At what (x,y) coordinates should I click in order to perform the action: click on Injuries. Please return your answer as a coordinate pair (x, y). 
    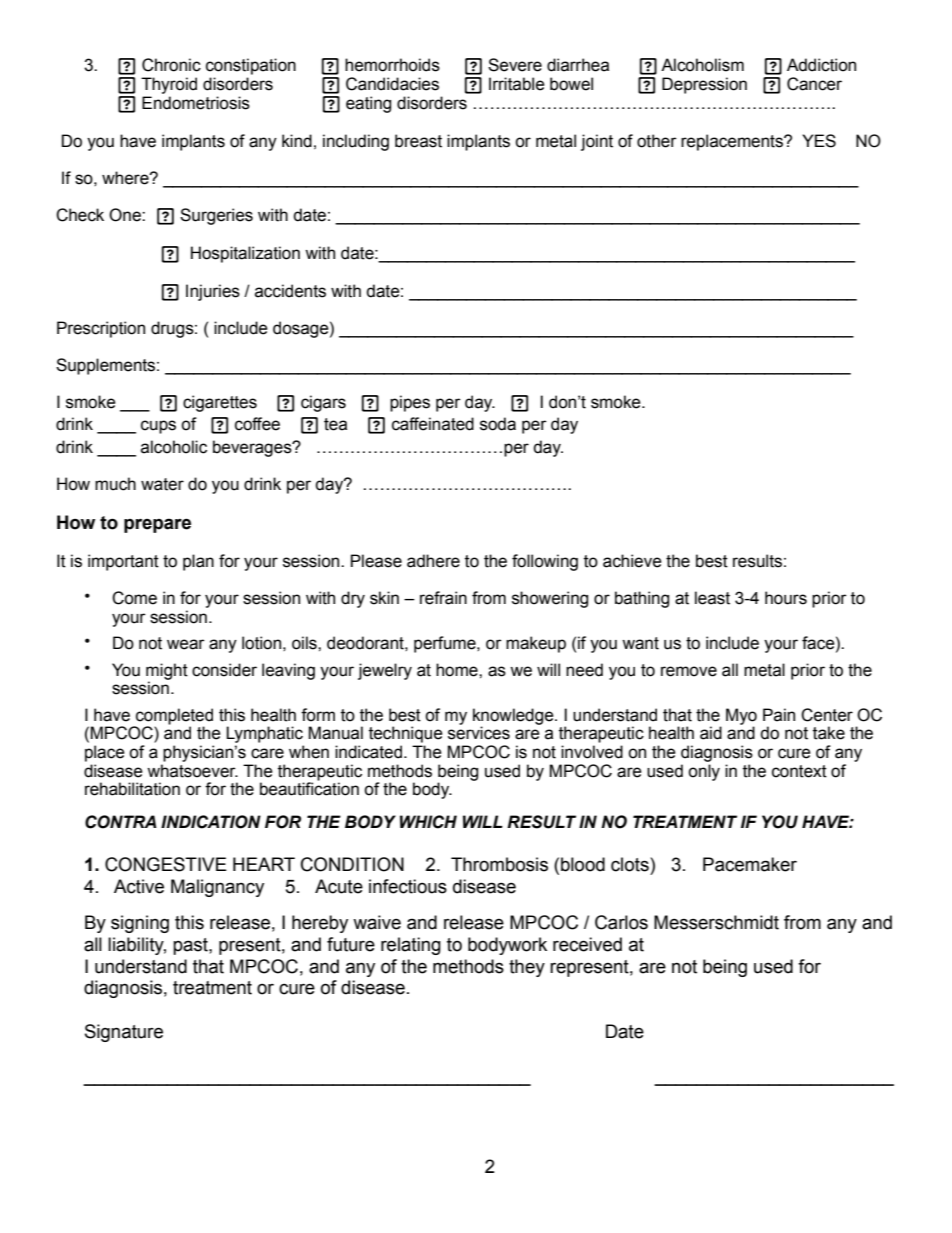
    Looking at the image, I should click on (213, 292).
